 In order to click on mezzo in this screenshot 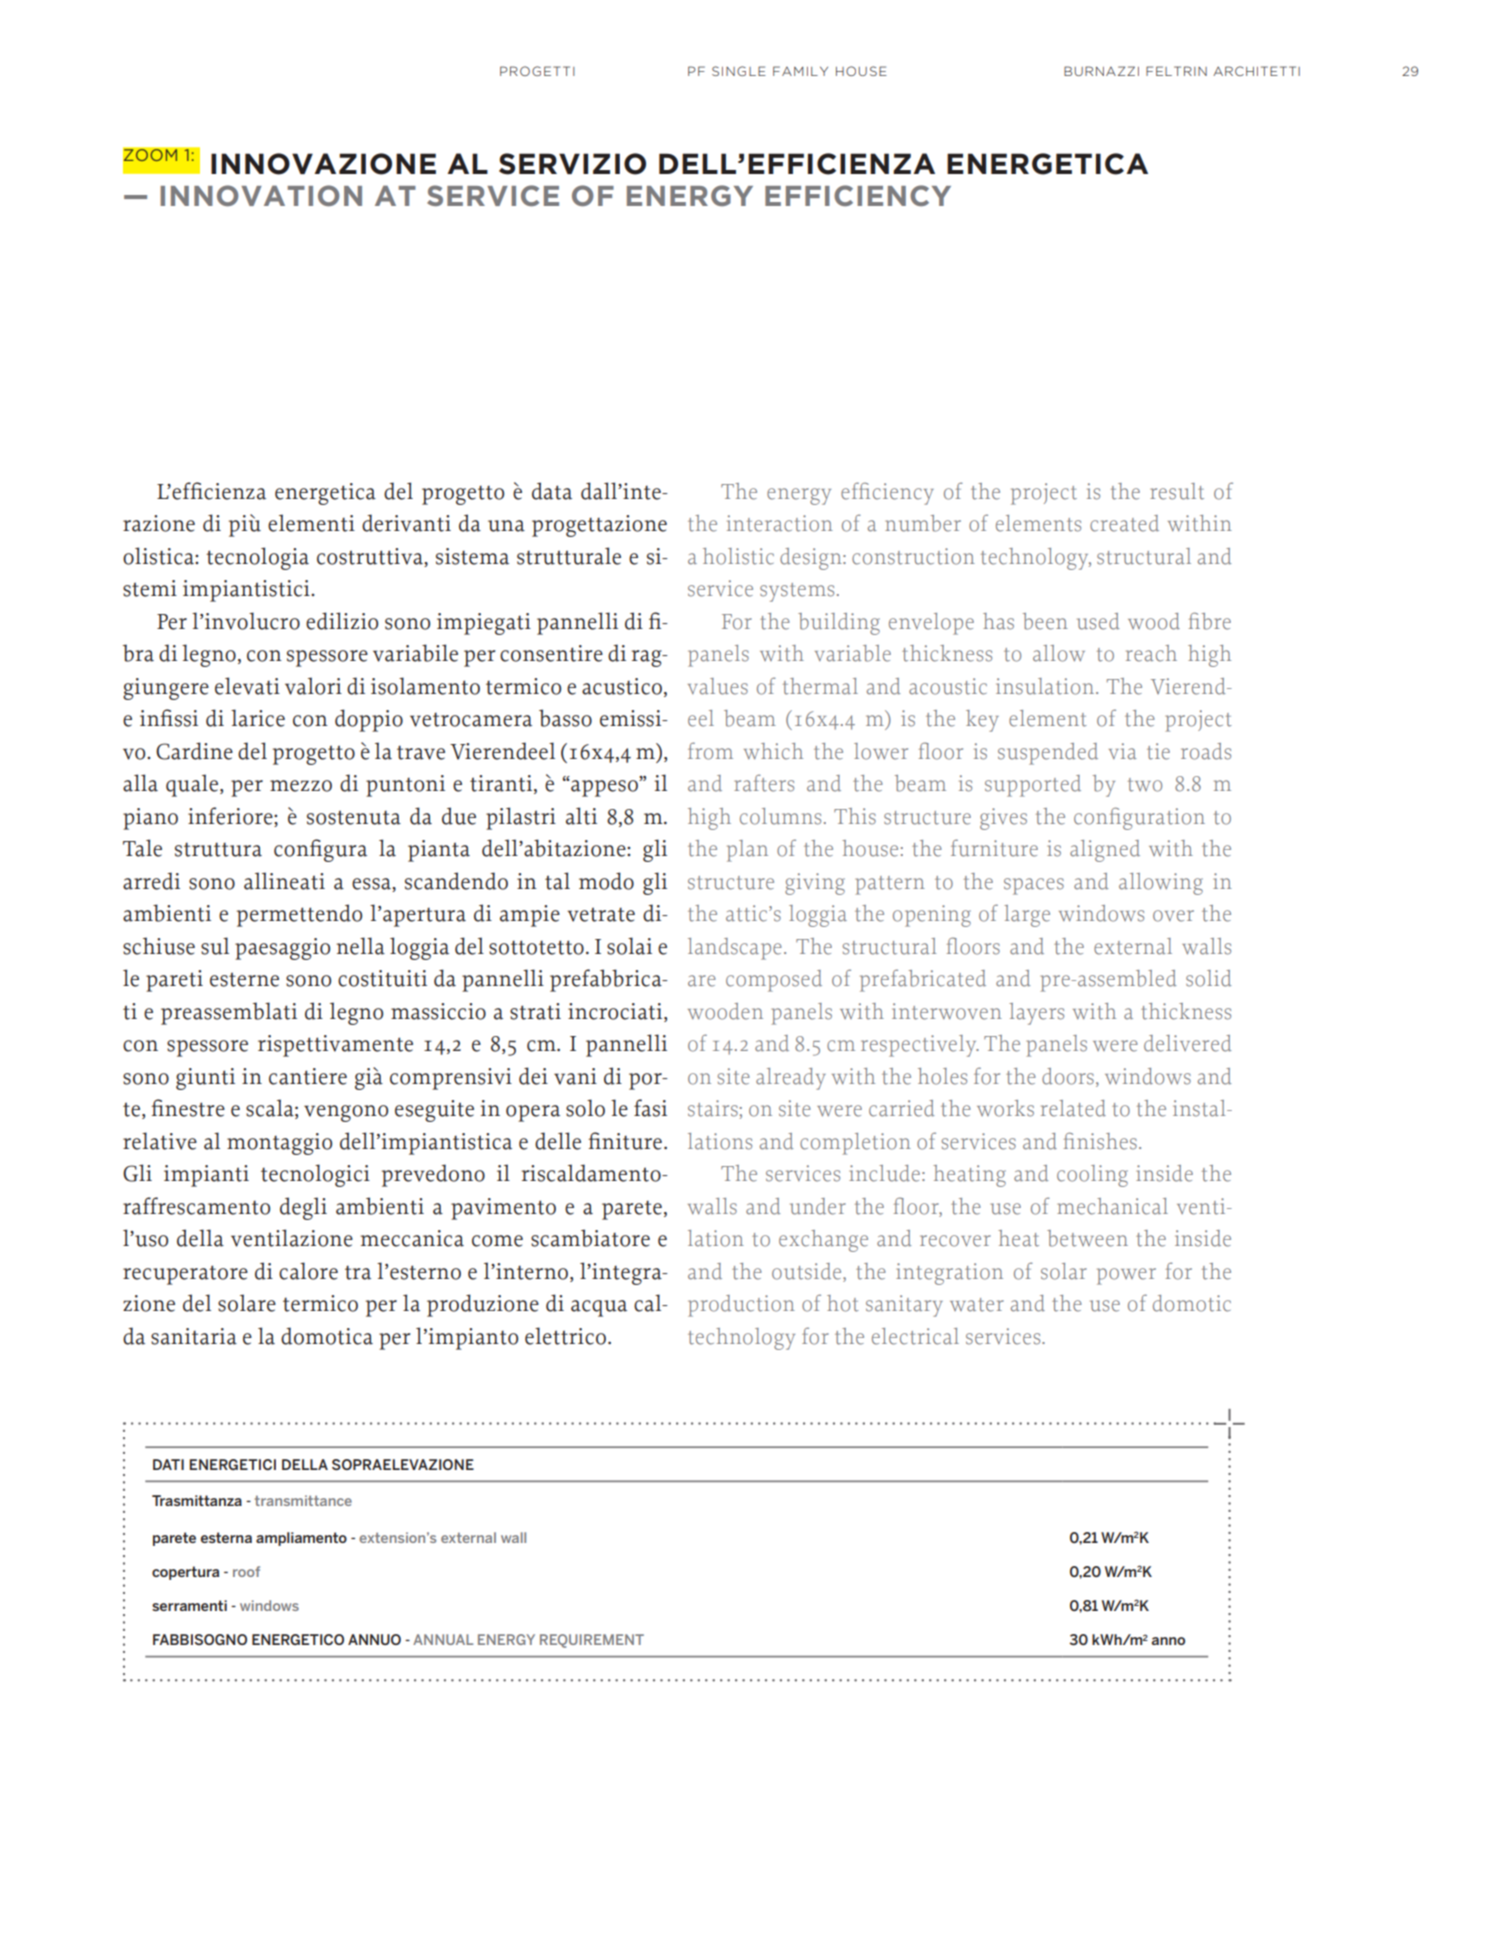, I will do `click(301, 786)`.
